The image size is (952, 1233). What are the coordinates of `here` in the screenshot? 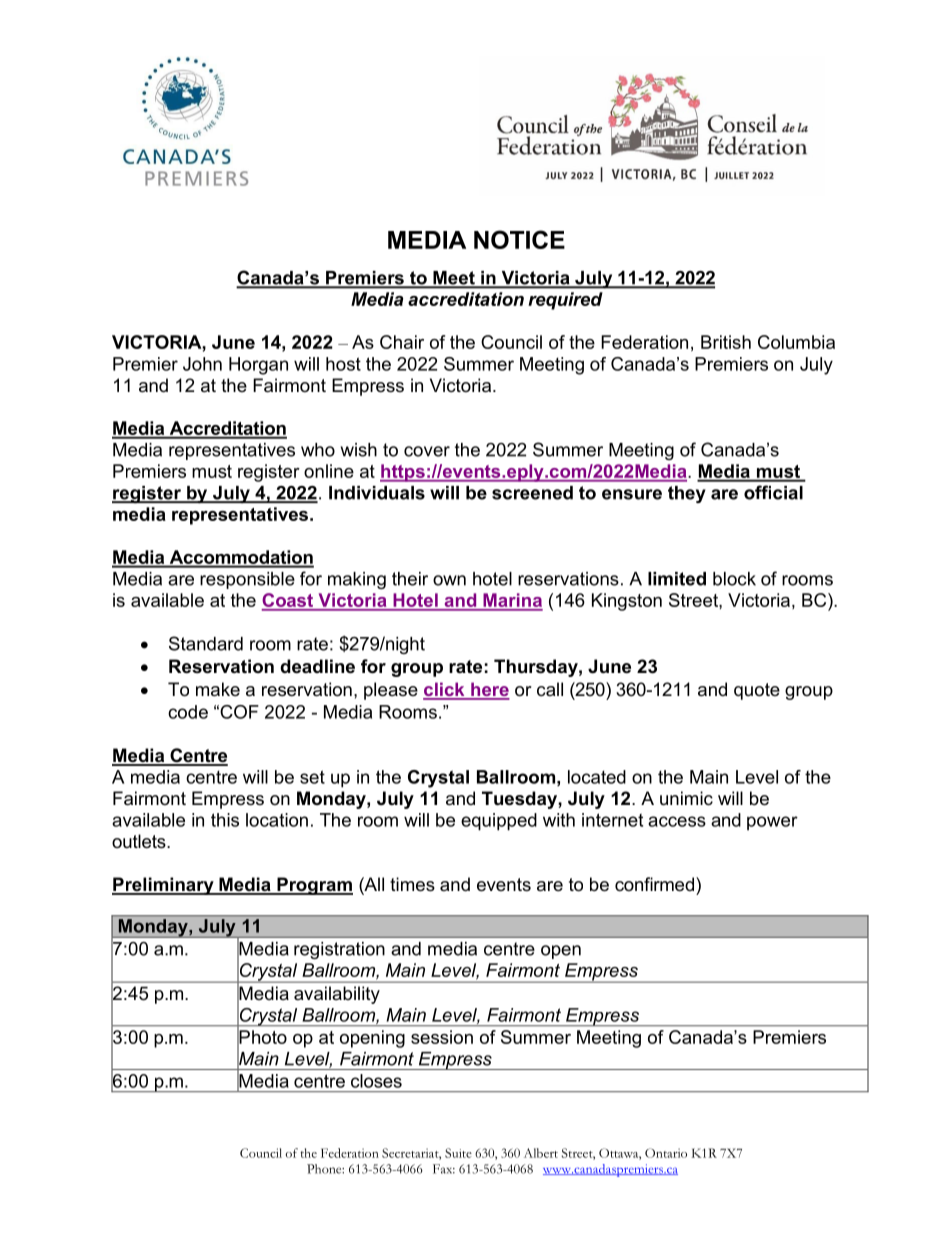 It's located at (489, 690).
